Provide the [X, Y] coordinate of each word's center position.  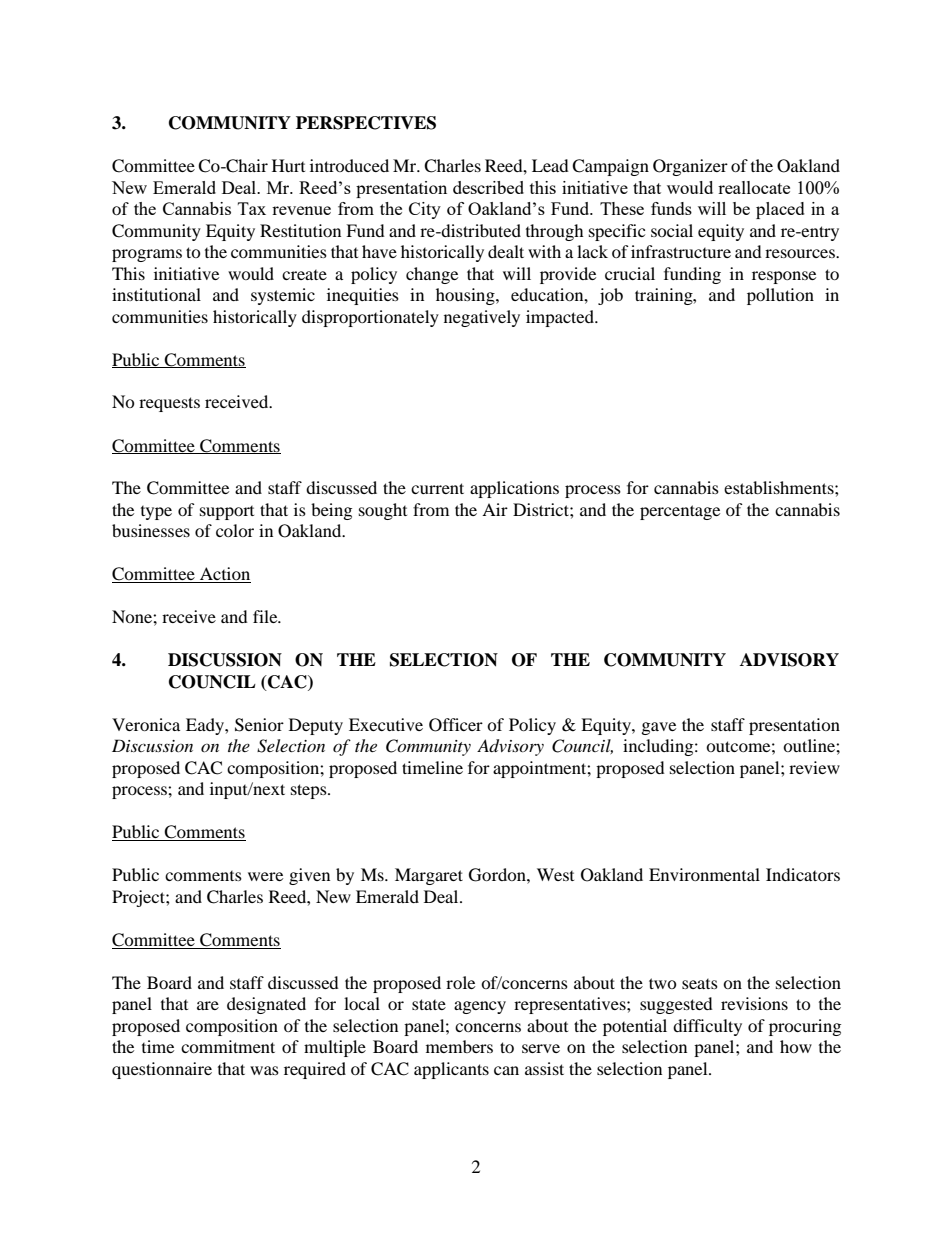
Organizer [690, 167]
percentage [680, 512]
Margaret [429, 876]
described [488, 187]
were [265, 876]
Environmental [704, 874]
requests [169, 404]
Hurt [288, 165]
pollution [780, 296]
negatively [482, 318]
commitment [228, 1046]
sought [383, 511]
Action [224, 575]
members [459, 1046]
